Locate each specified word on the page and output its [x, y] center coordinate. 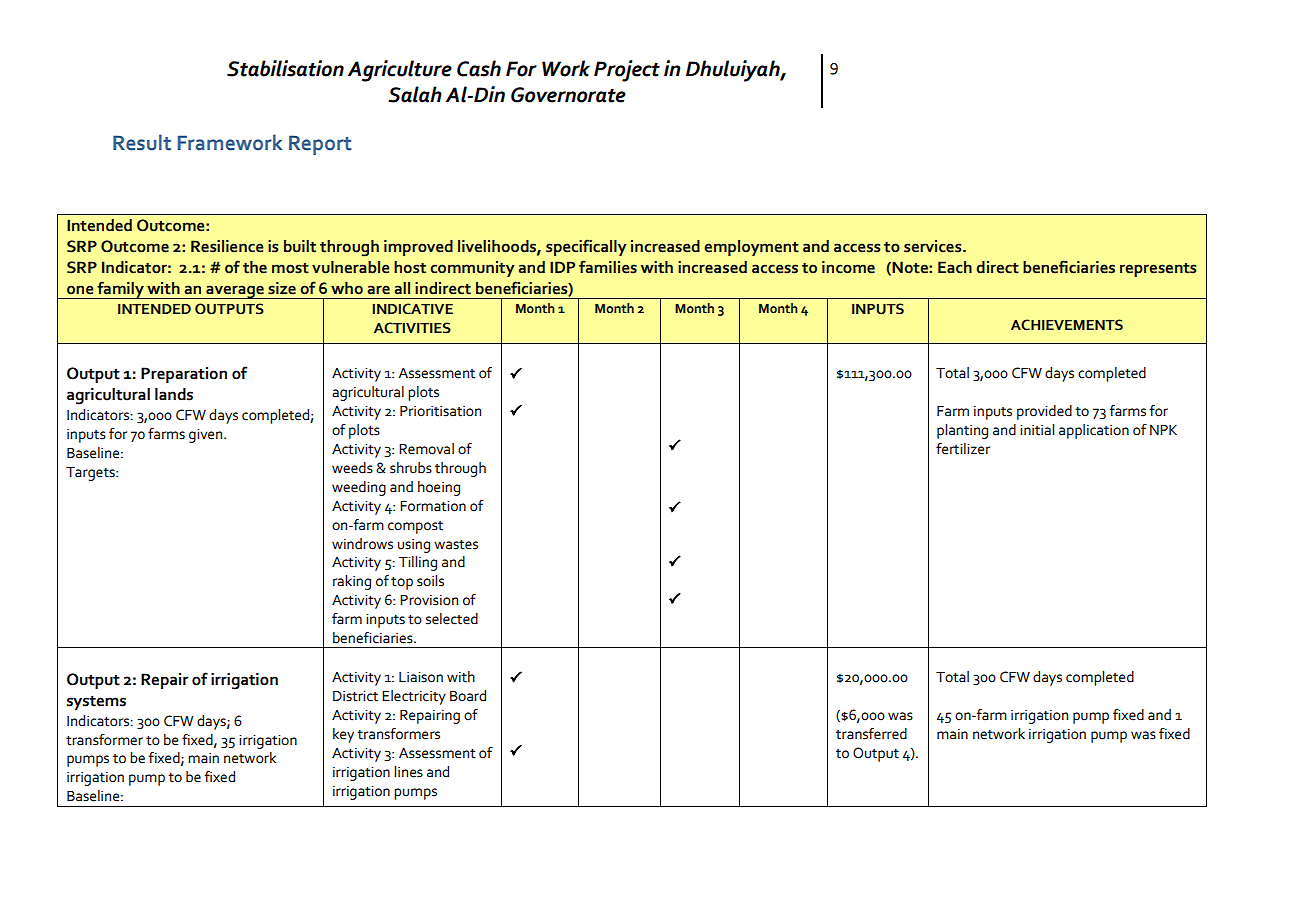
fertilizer [963, 449]
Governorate [568, 95]
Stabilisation [285, 68]
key [343, 735]
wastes [456, 545]
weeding [359, 488]
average [235, 292]
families [608, 267]
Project [627, 71]
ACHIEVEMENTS [1067, 325]
